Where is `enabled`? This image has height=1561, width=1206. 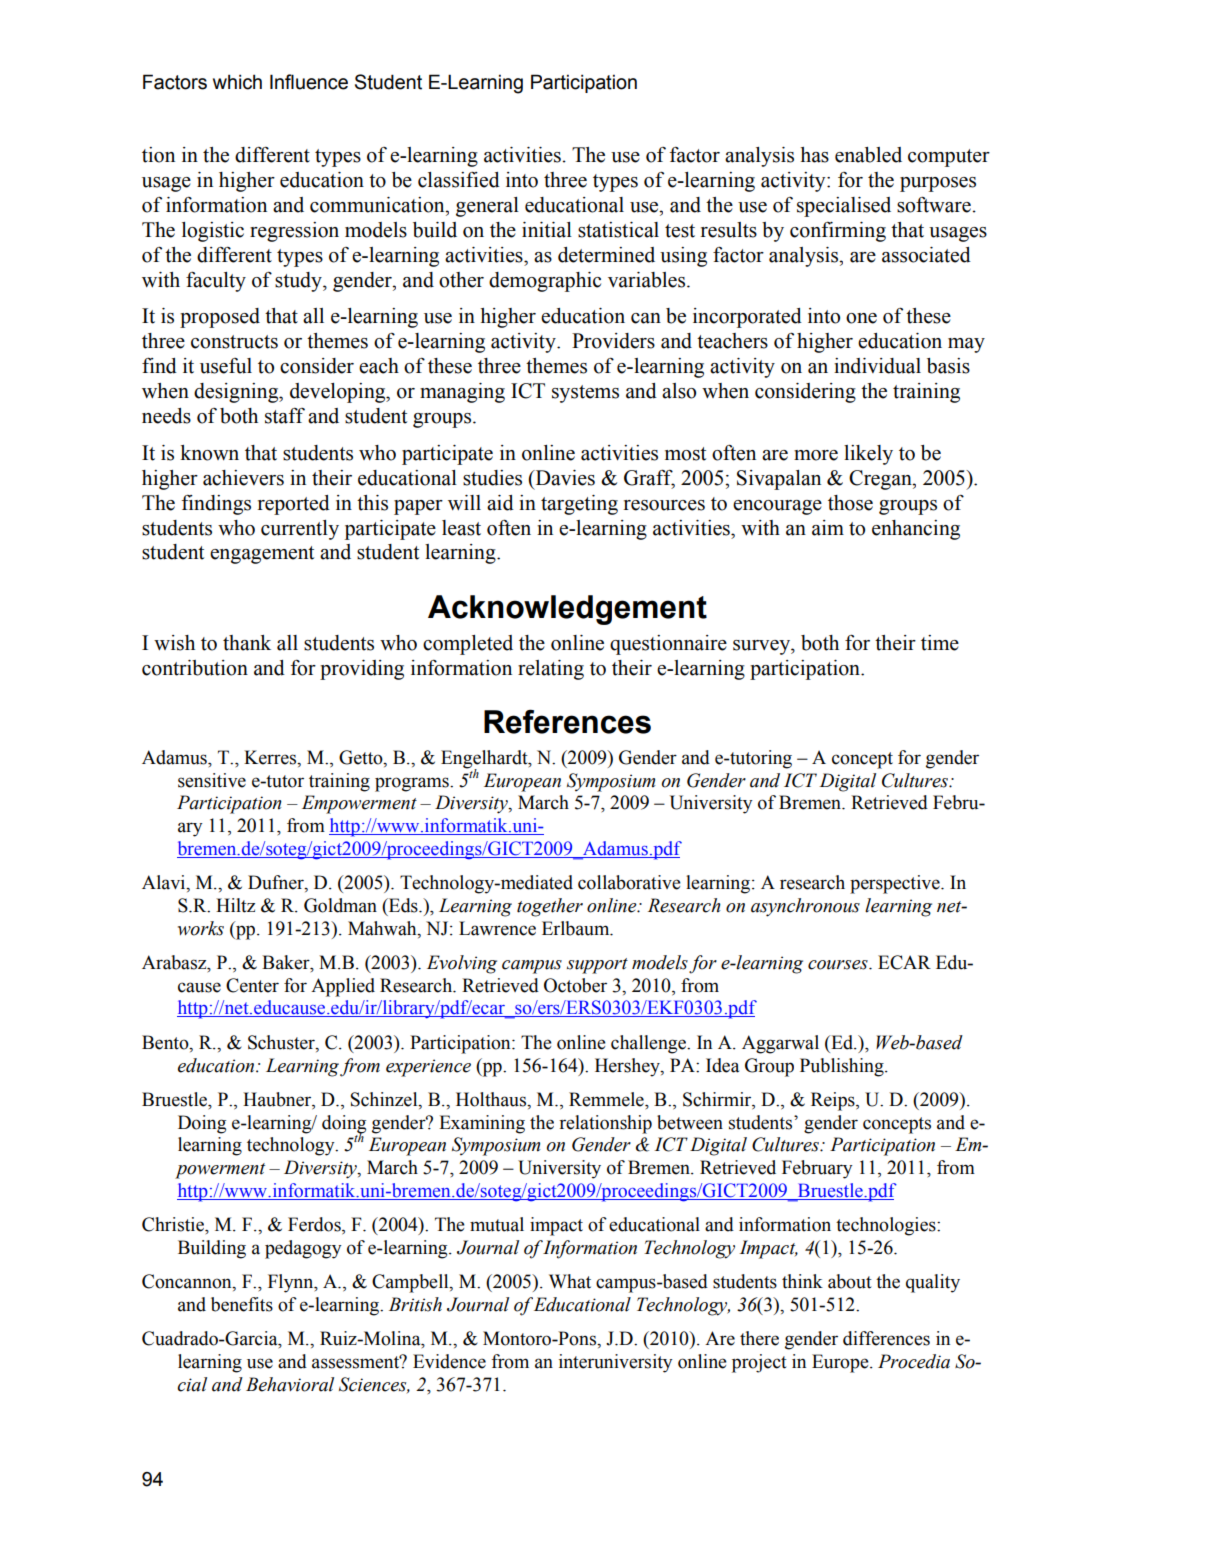 enabled is located at coordinates (868, 155).
